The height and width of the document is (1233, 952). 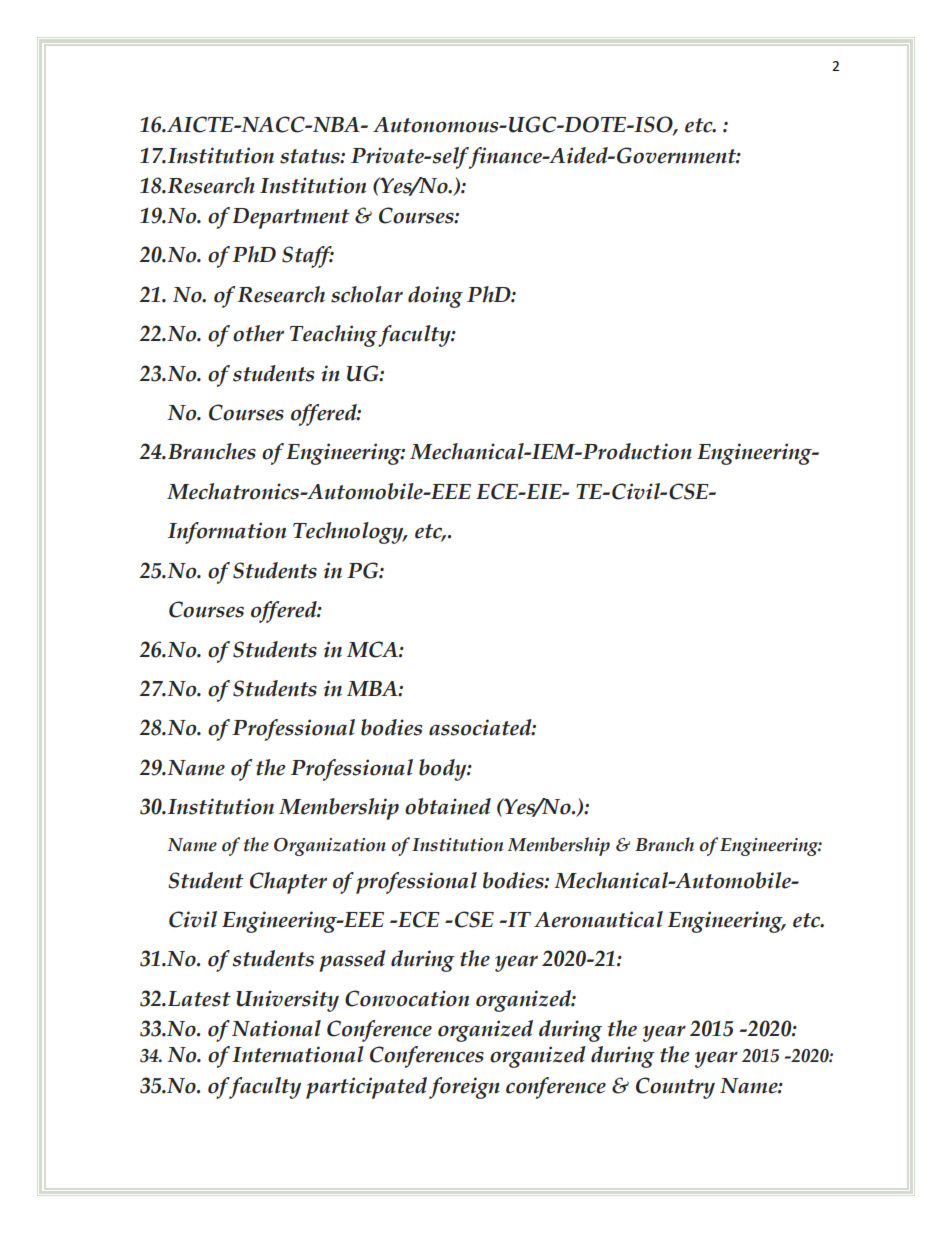 I want to click on University, so click(x=287, y=1001).
